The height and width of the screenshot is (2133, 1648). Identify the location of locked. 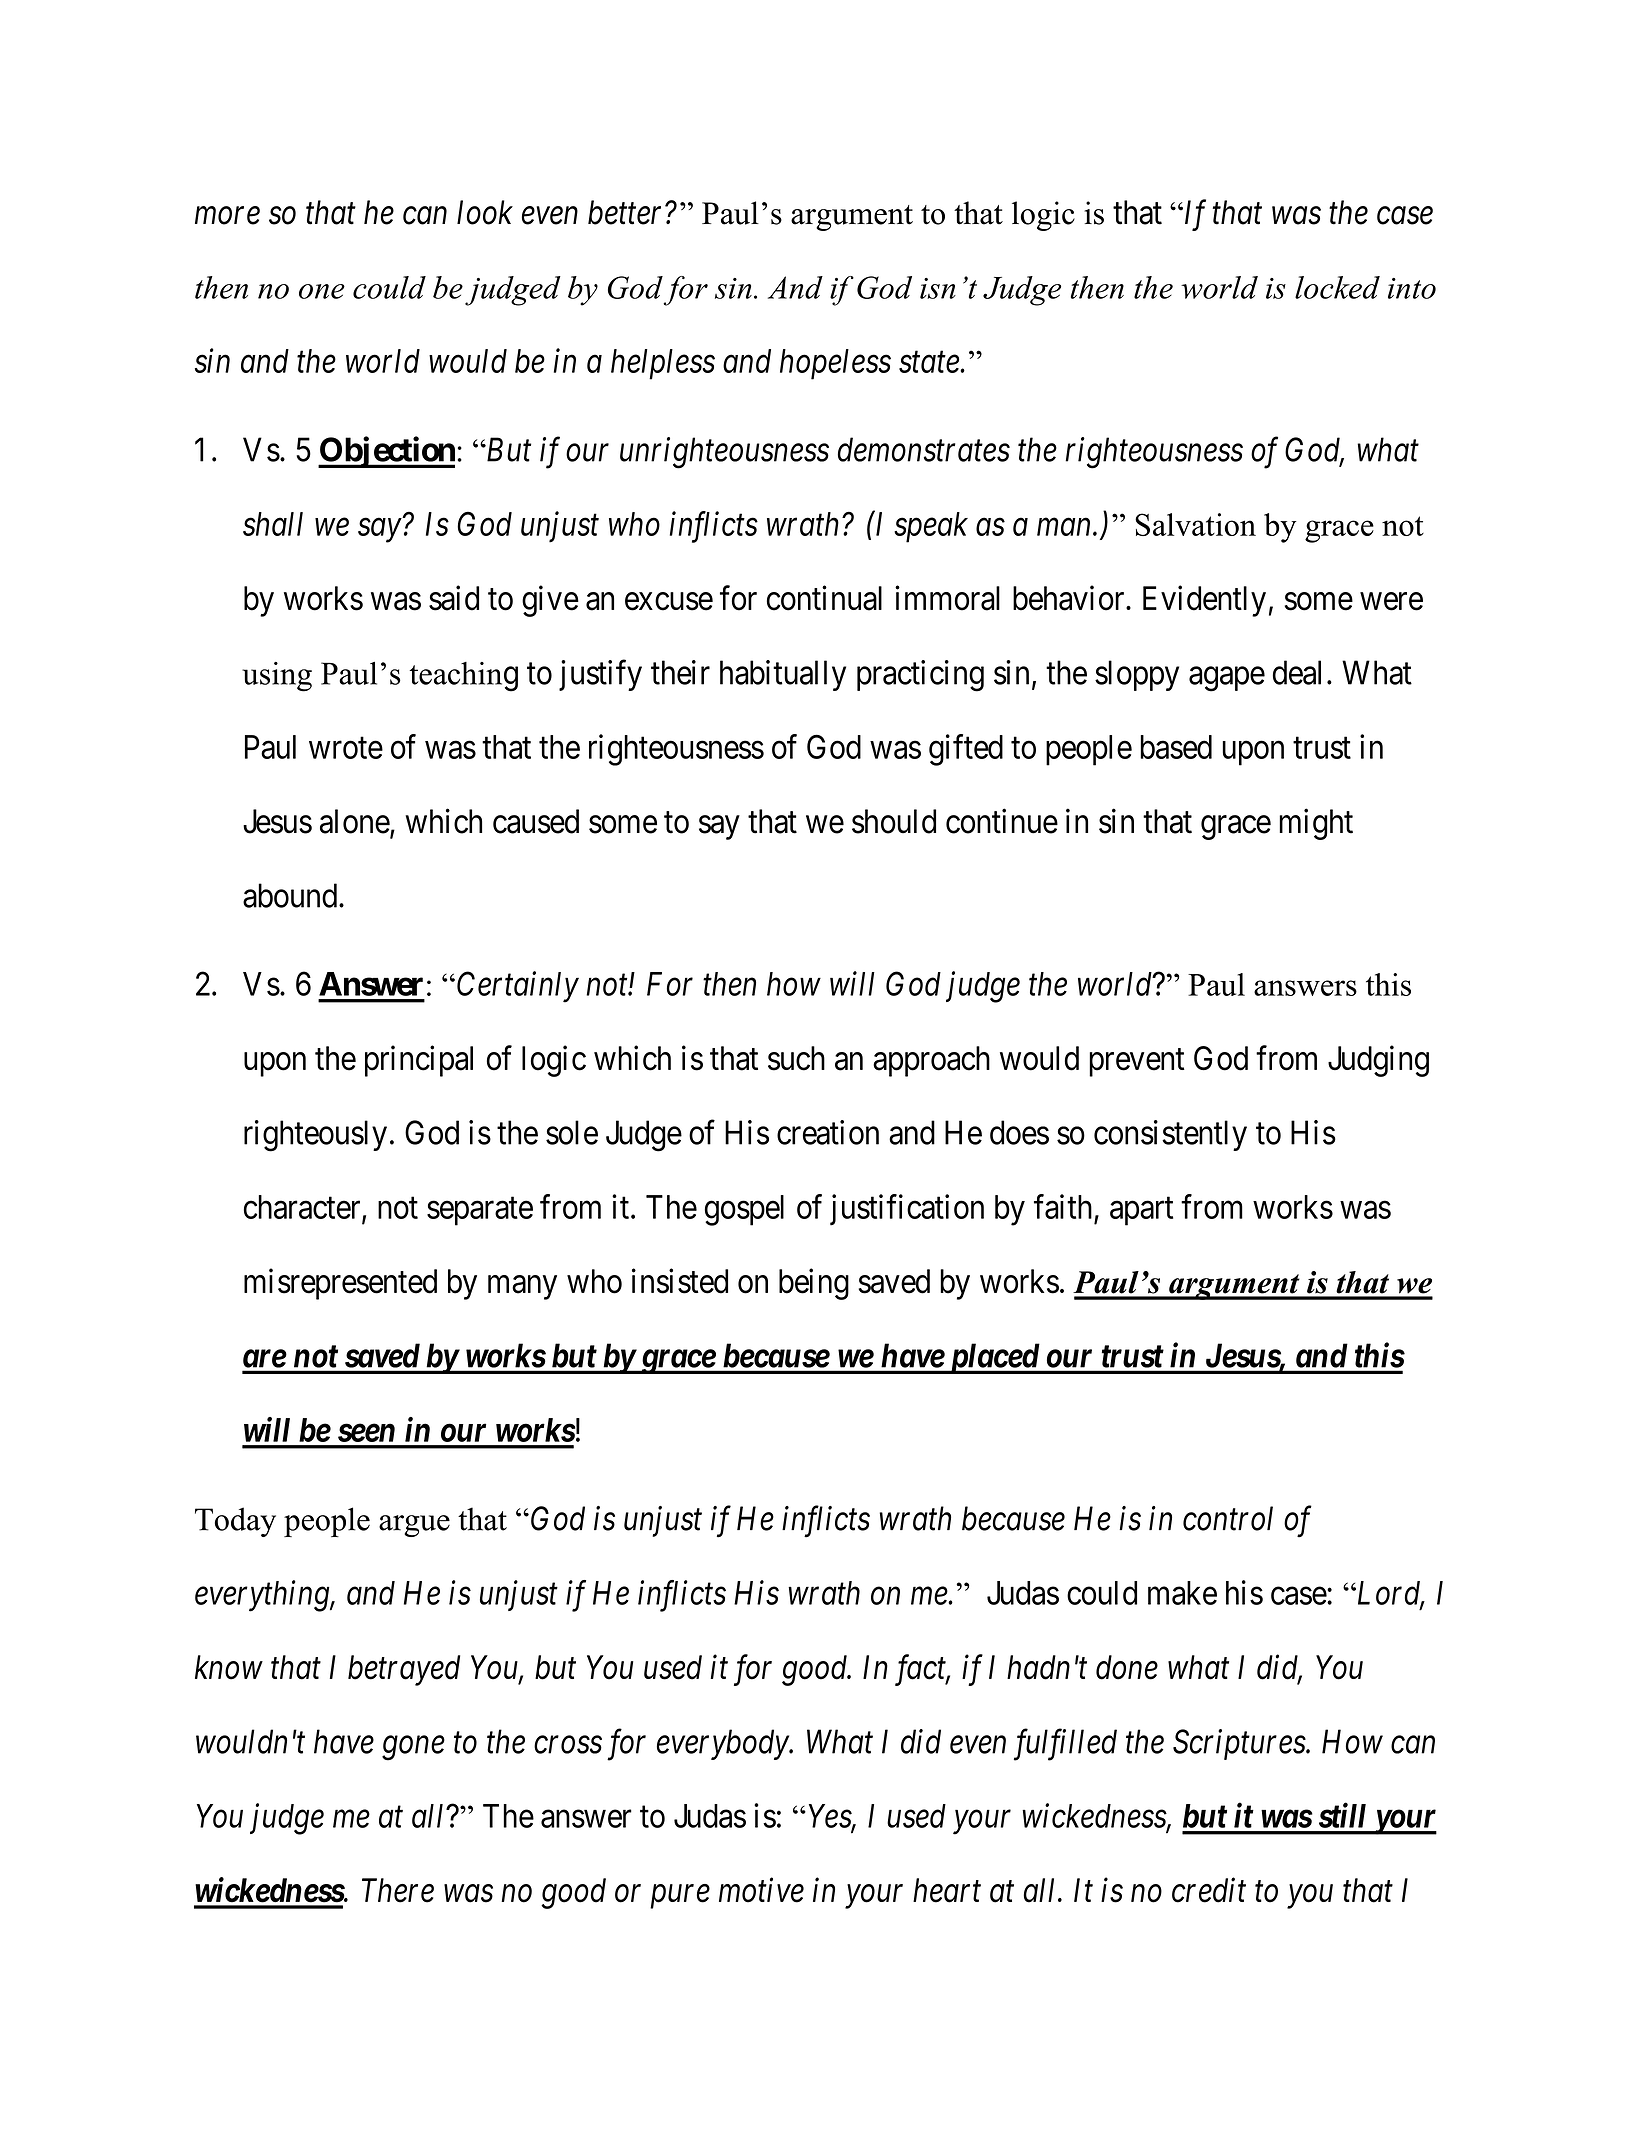
(1337, 287).
